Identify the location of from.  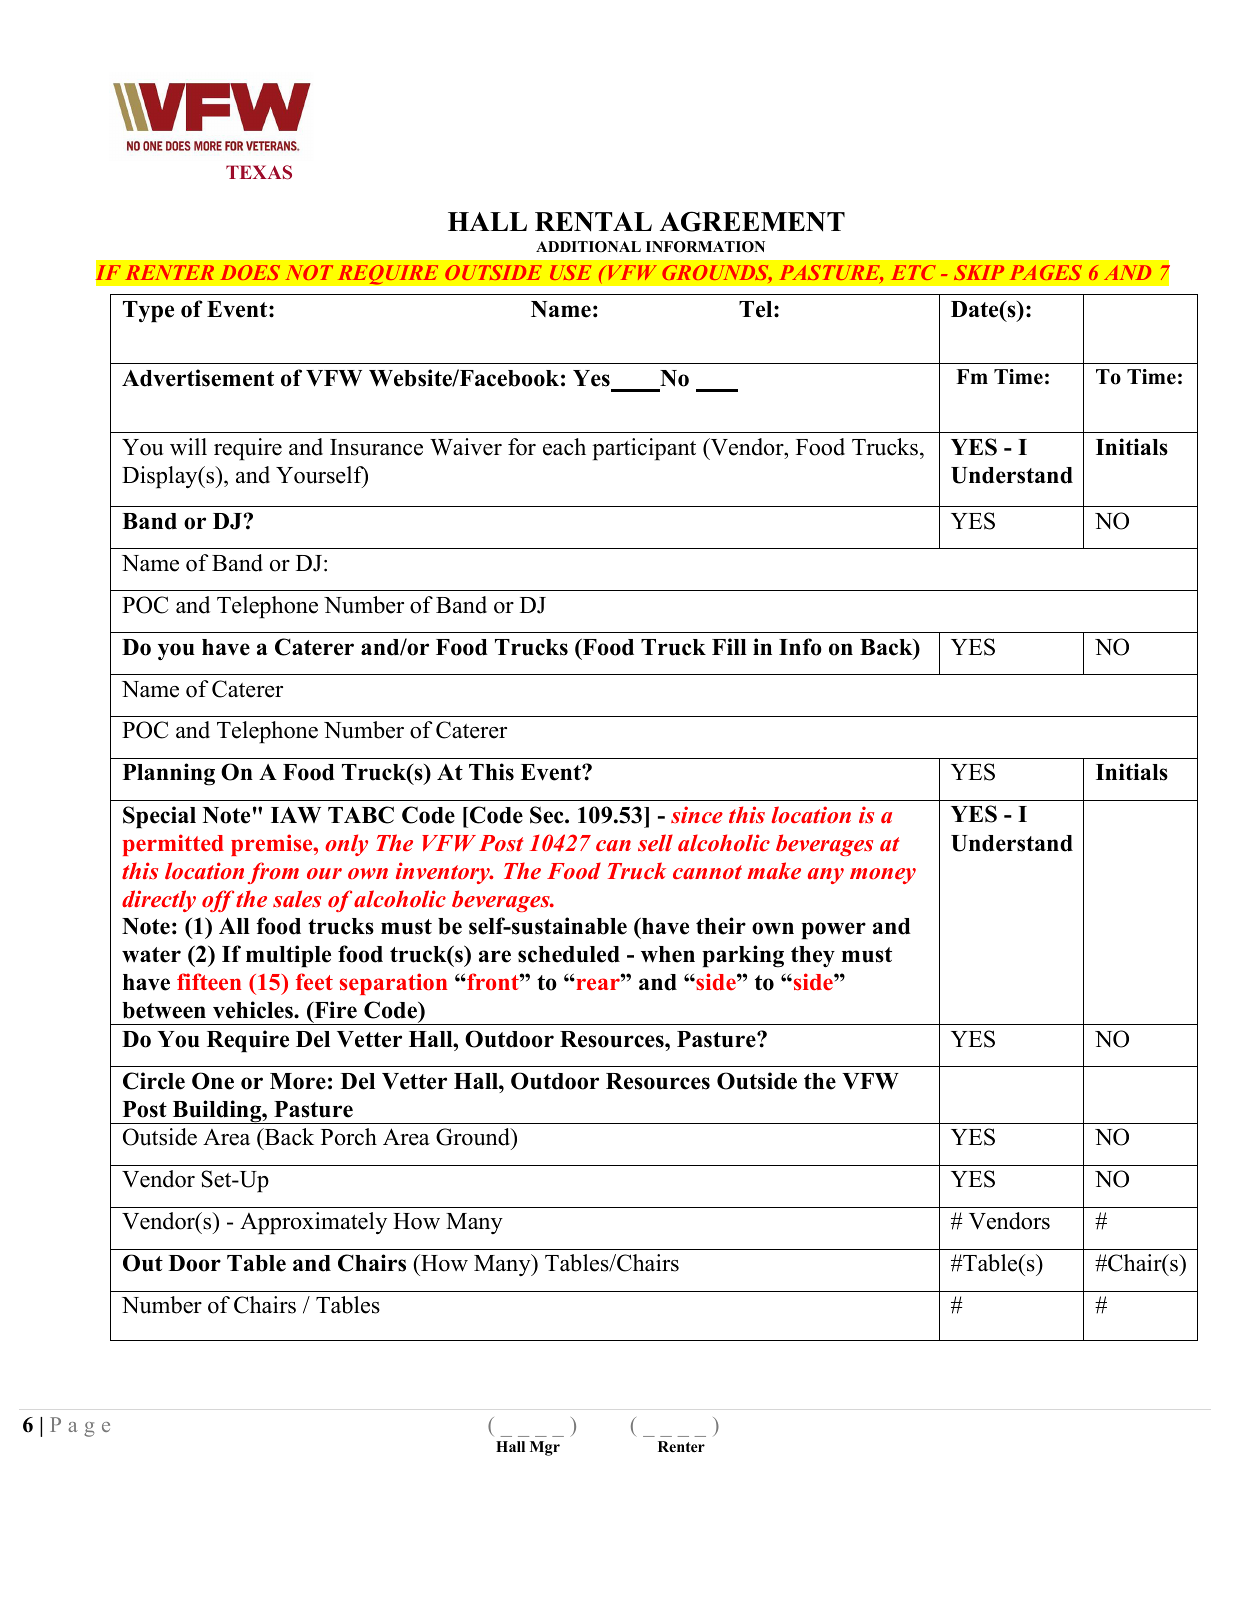
(273, 873).
